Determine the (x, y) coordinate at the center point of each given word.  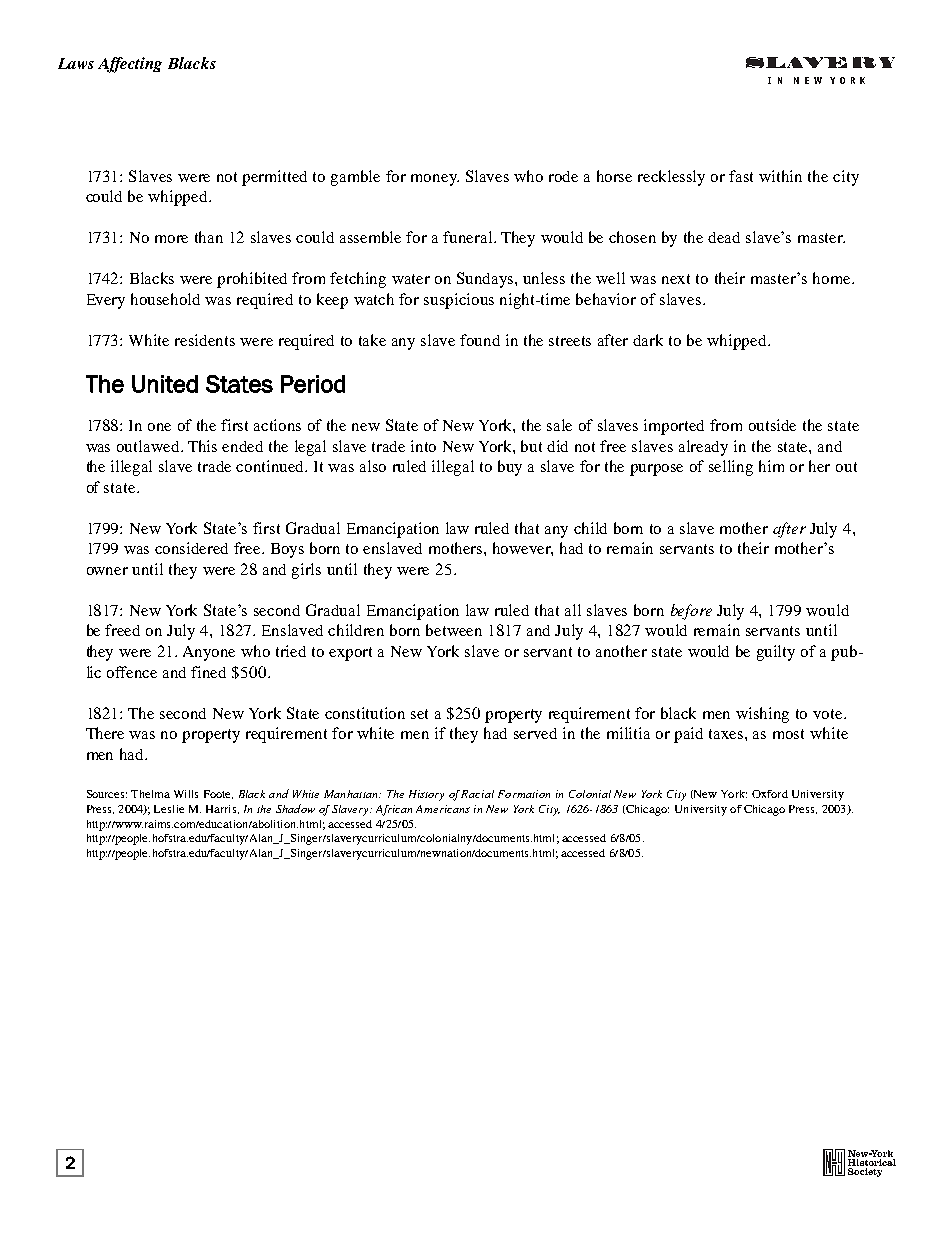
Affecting (130, 65)
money (435, 180)
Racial (477, 794)
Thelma (150, 794)
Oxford (770, 794)
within (780, 176)
